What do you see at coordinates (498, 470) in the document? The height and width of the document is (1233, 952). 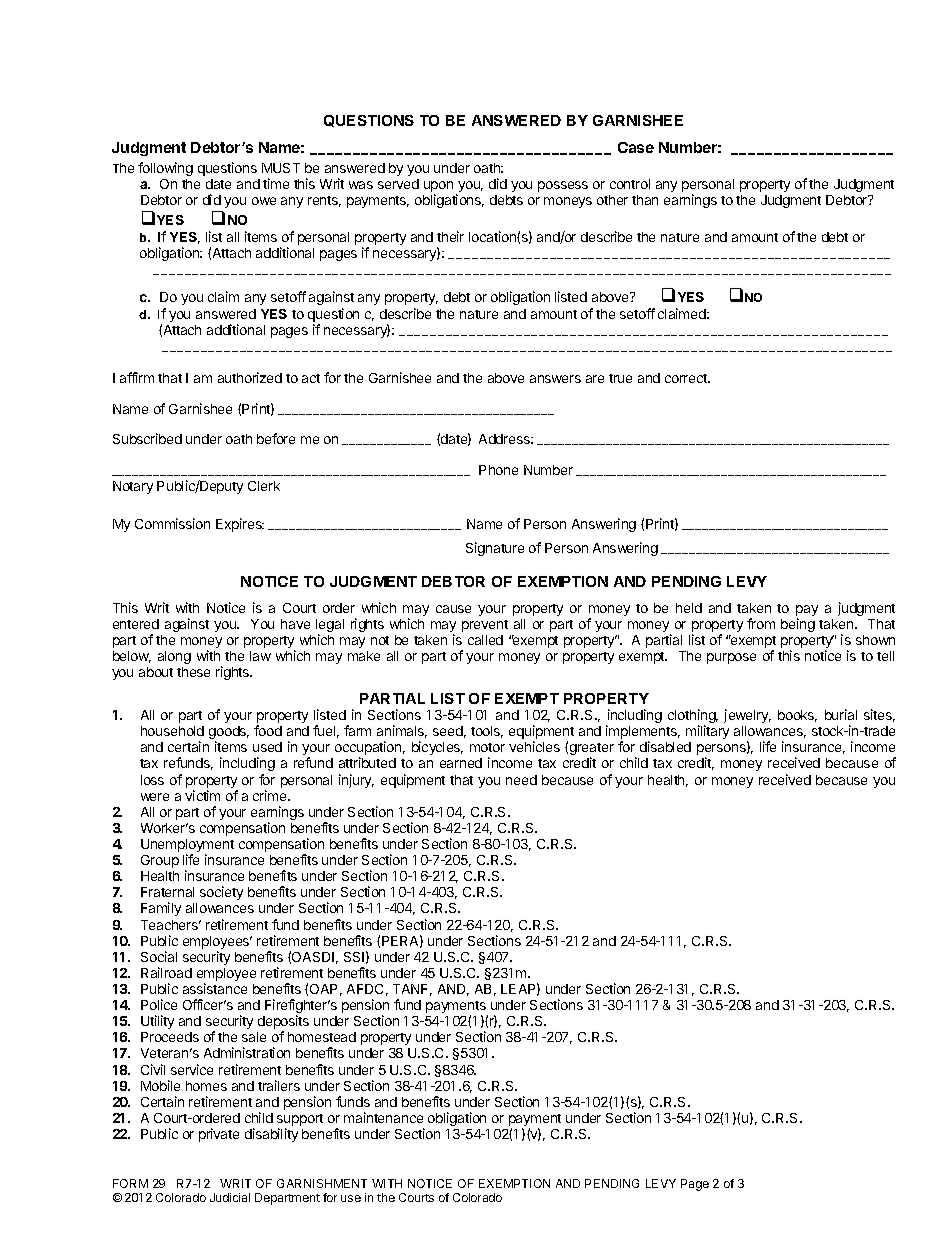 I see `Phone` at bounding box center [498, 470].
